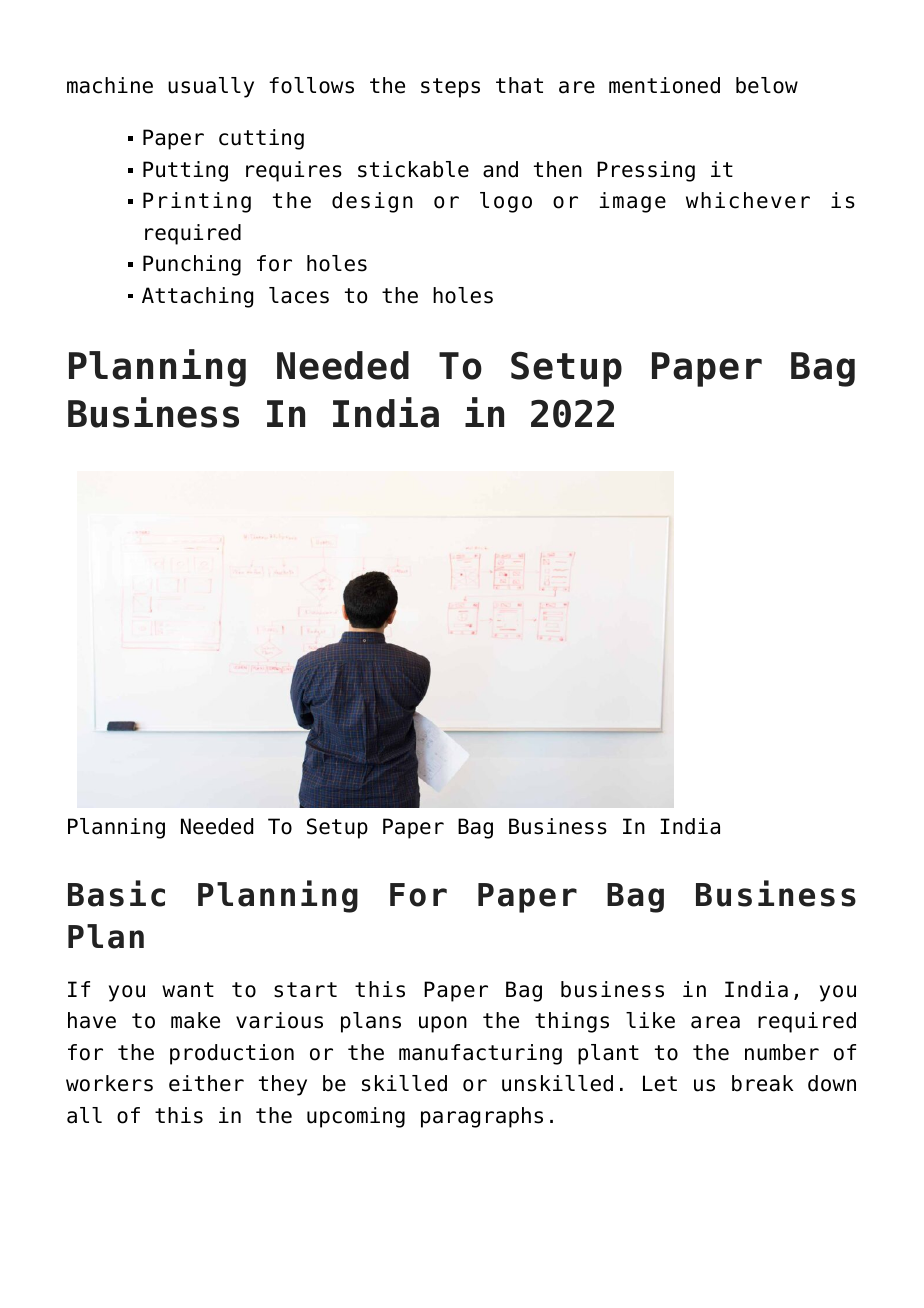 This document has height=1308, width=924. I want to click on upon, so click(443, 1024).
